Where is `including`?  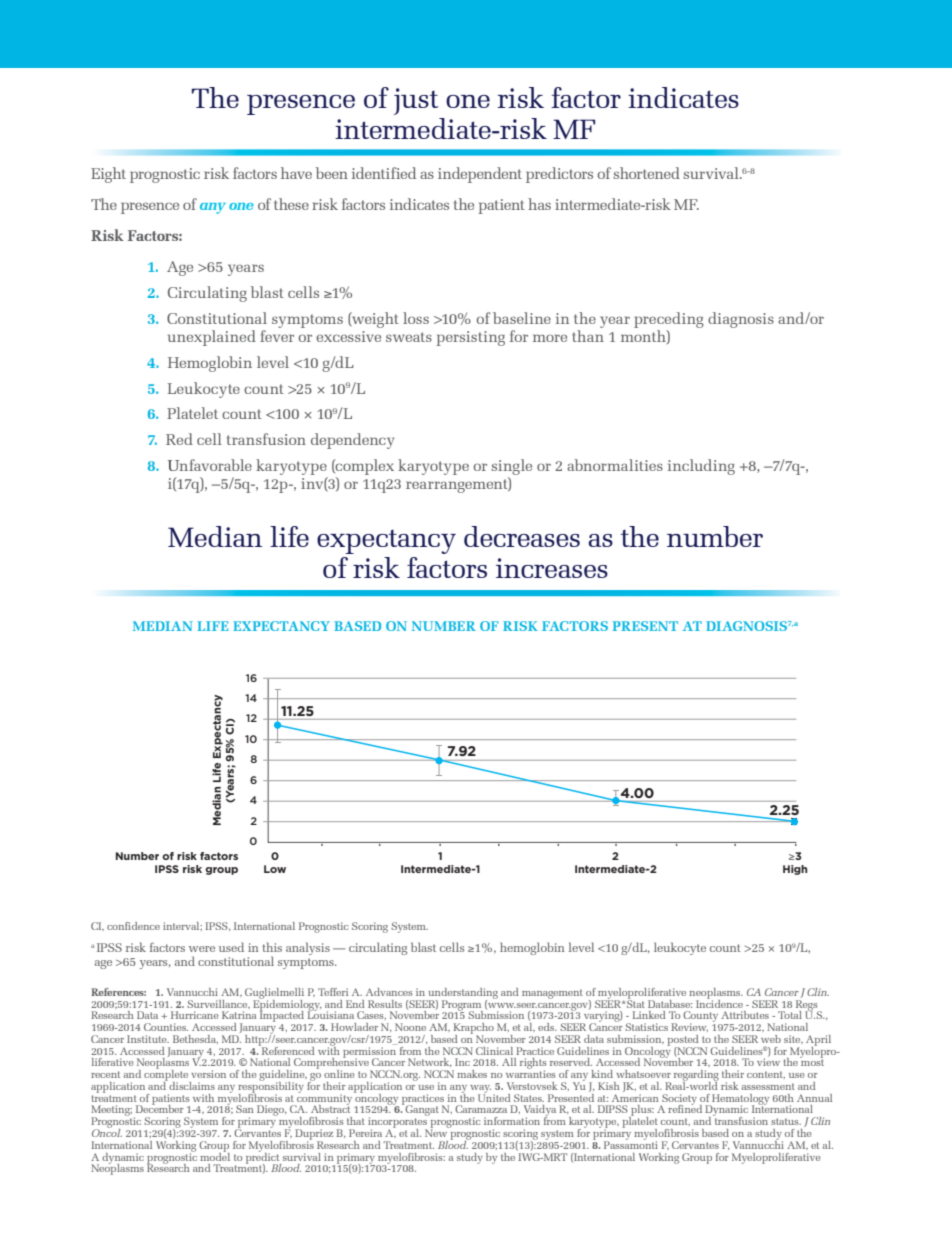 including is located at coordinates (701, 467).
